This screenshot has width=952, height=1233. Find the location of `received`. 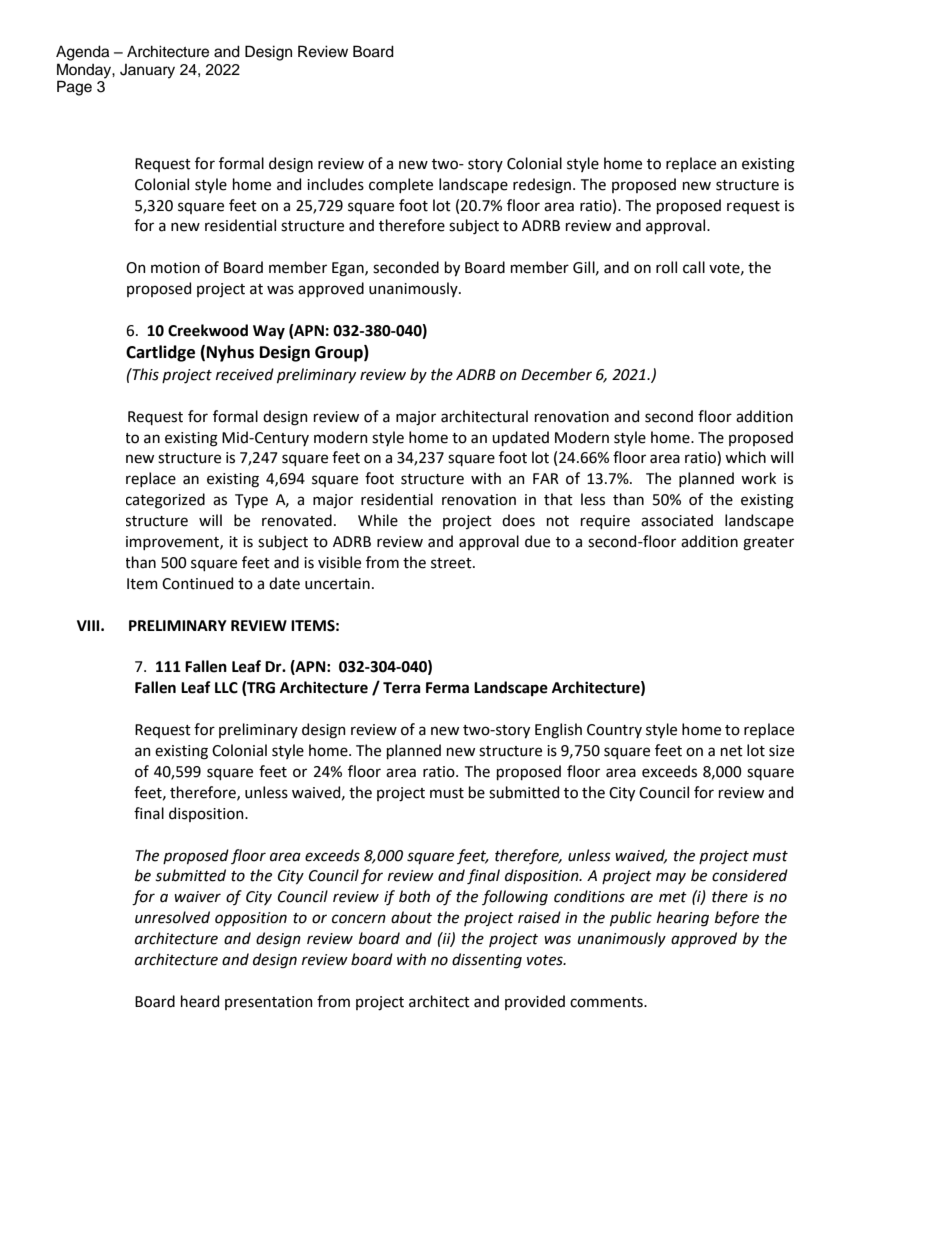

received is located at coordinates (245, 374).
